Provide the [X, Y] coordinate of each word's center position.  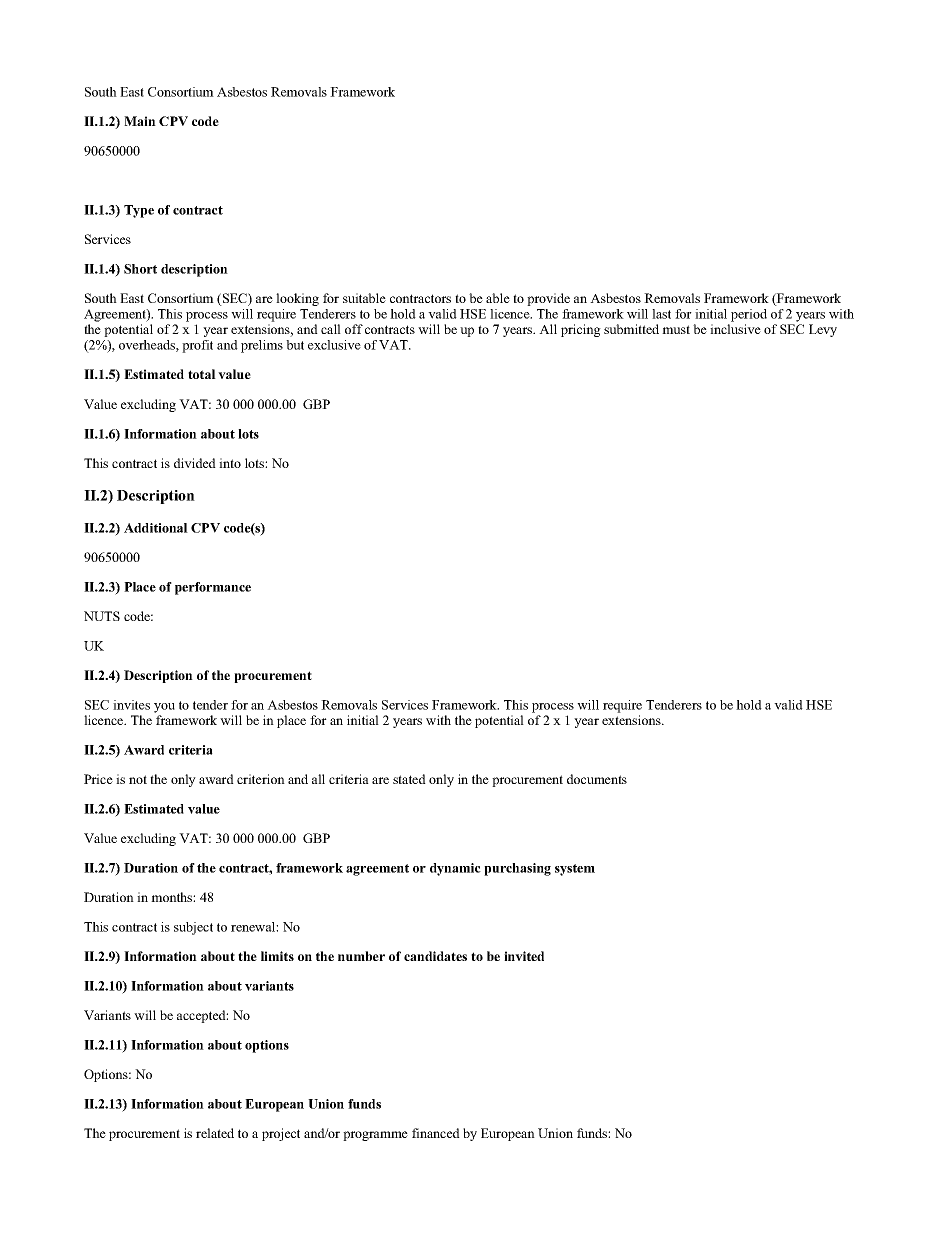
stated [409, 779]
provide [548, 299]
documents [597, 779]
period [749, 315]
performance [213, 588]
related [215, 1133]
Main [140, 121]
